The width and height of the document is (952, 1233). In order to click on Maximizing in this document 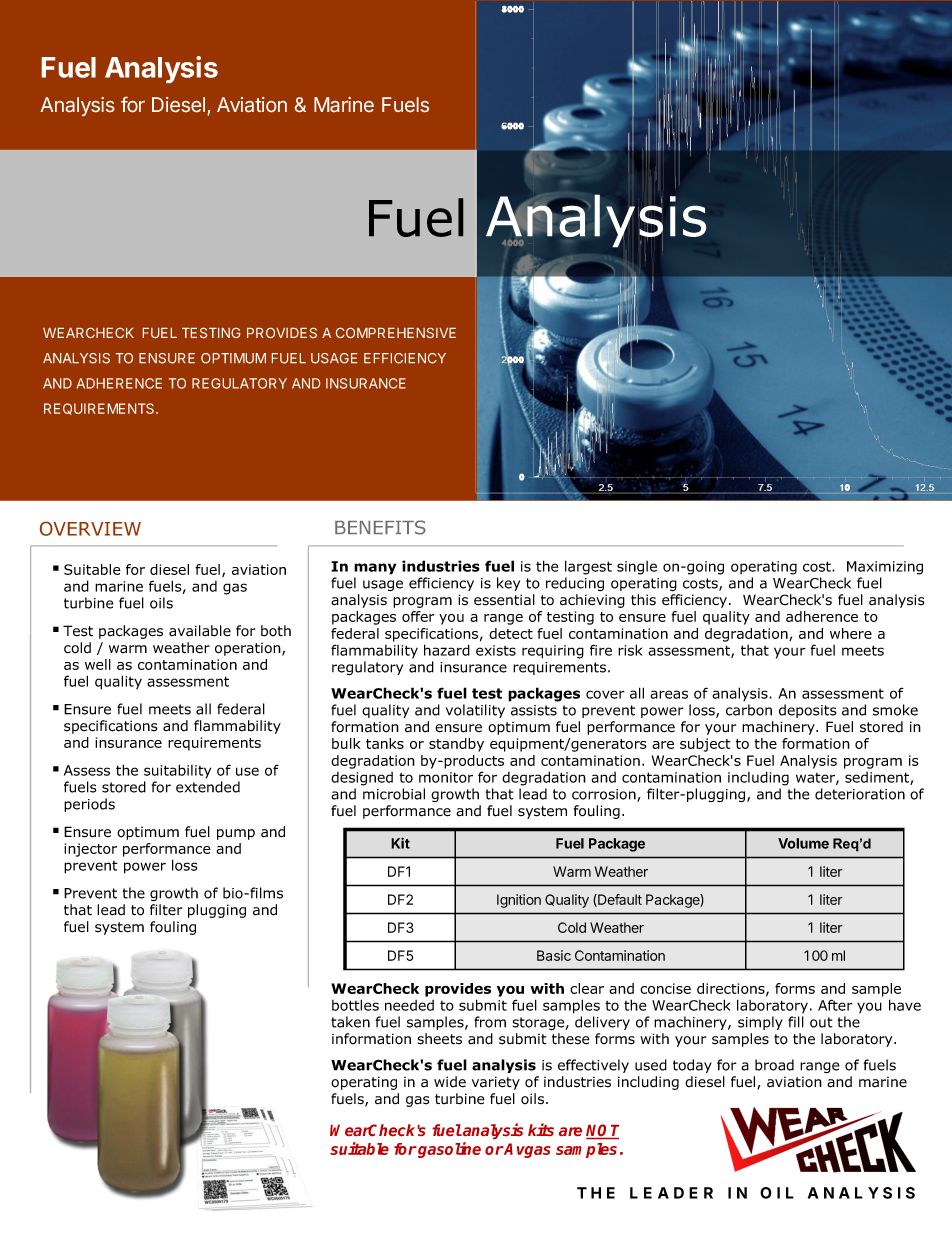, I will do `click(885, 568)`.
